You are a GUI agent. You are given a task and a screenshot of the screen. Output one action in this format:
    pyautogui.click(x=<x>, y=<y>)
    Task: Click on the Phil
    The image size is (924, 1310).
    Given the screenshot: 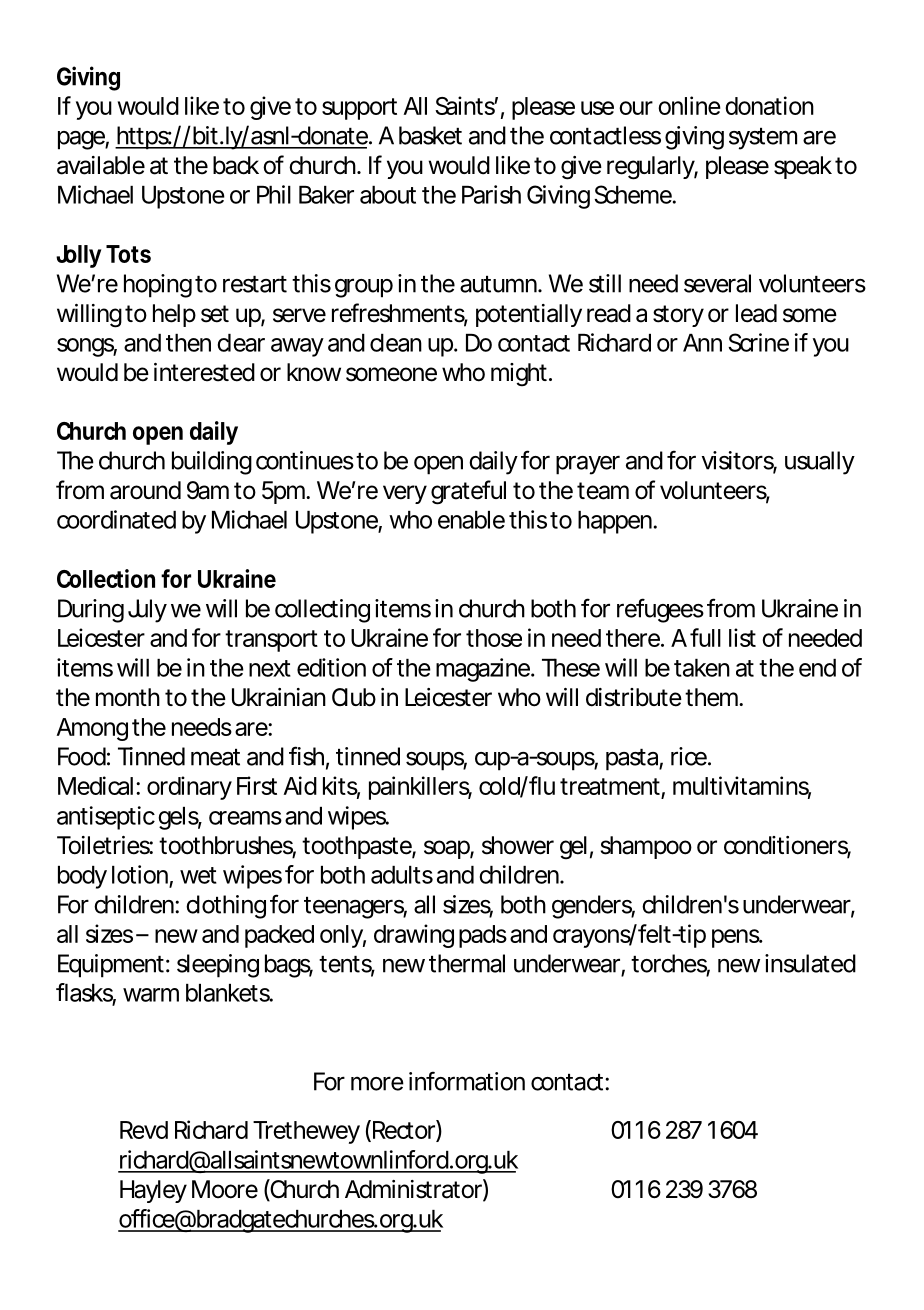 What is the action you would take?
    pyautogui.click(x=274, y=194)
